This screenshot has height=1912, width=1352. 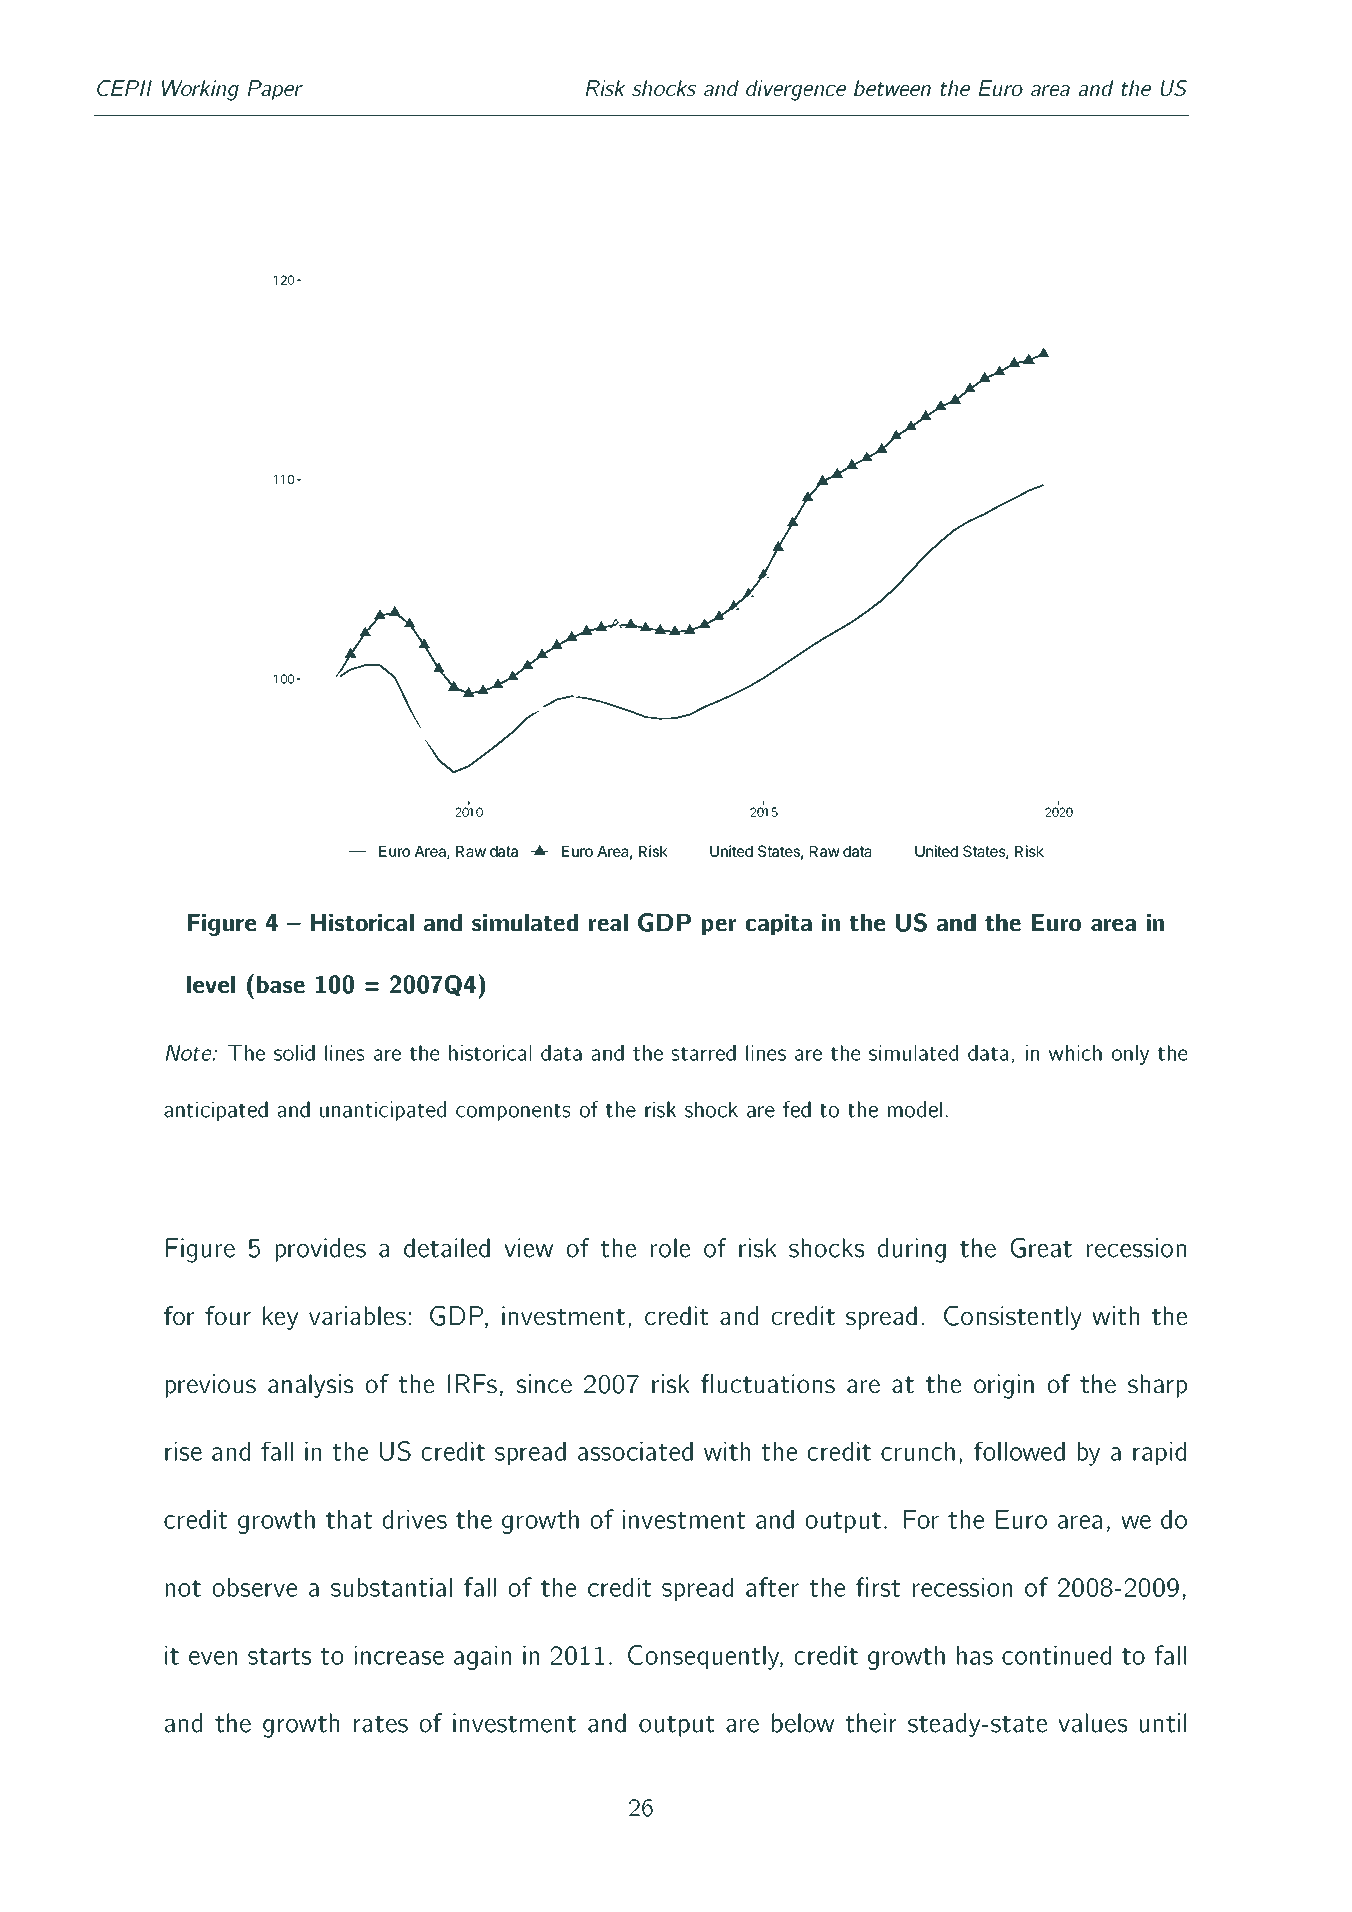 What do you see at coordinates (1013, 1318) in the screenshot?
I see `Consistently` at bounding box center [1013, 1318].
